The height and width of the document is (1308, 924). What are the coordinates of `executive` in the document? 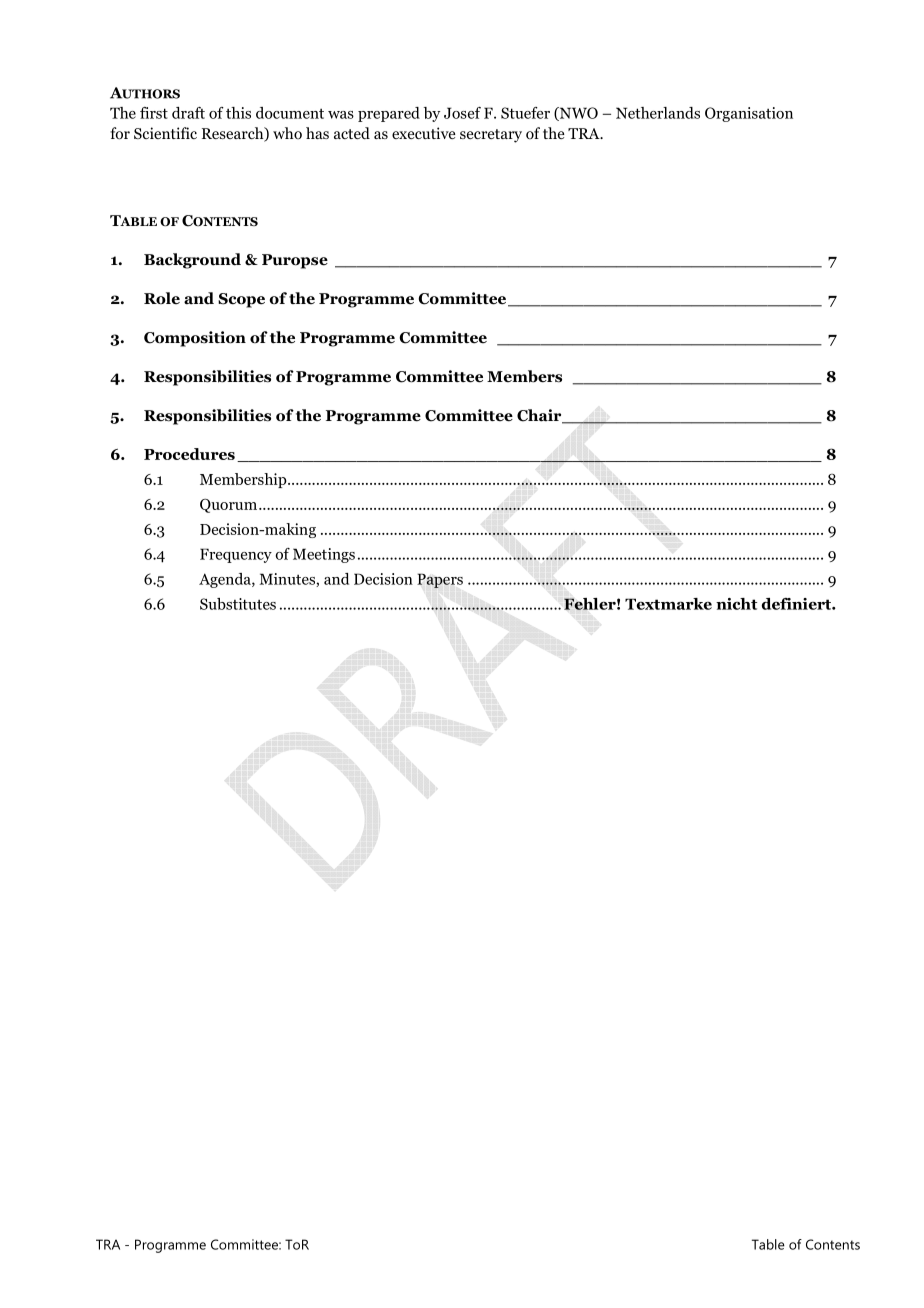 It's located at (424, 133).
